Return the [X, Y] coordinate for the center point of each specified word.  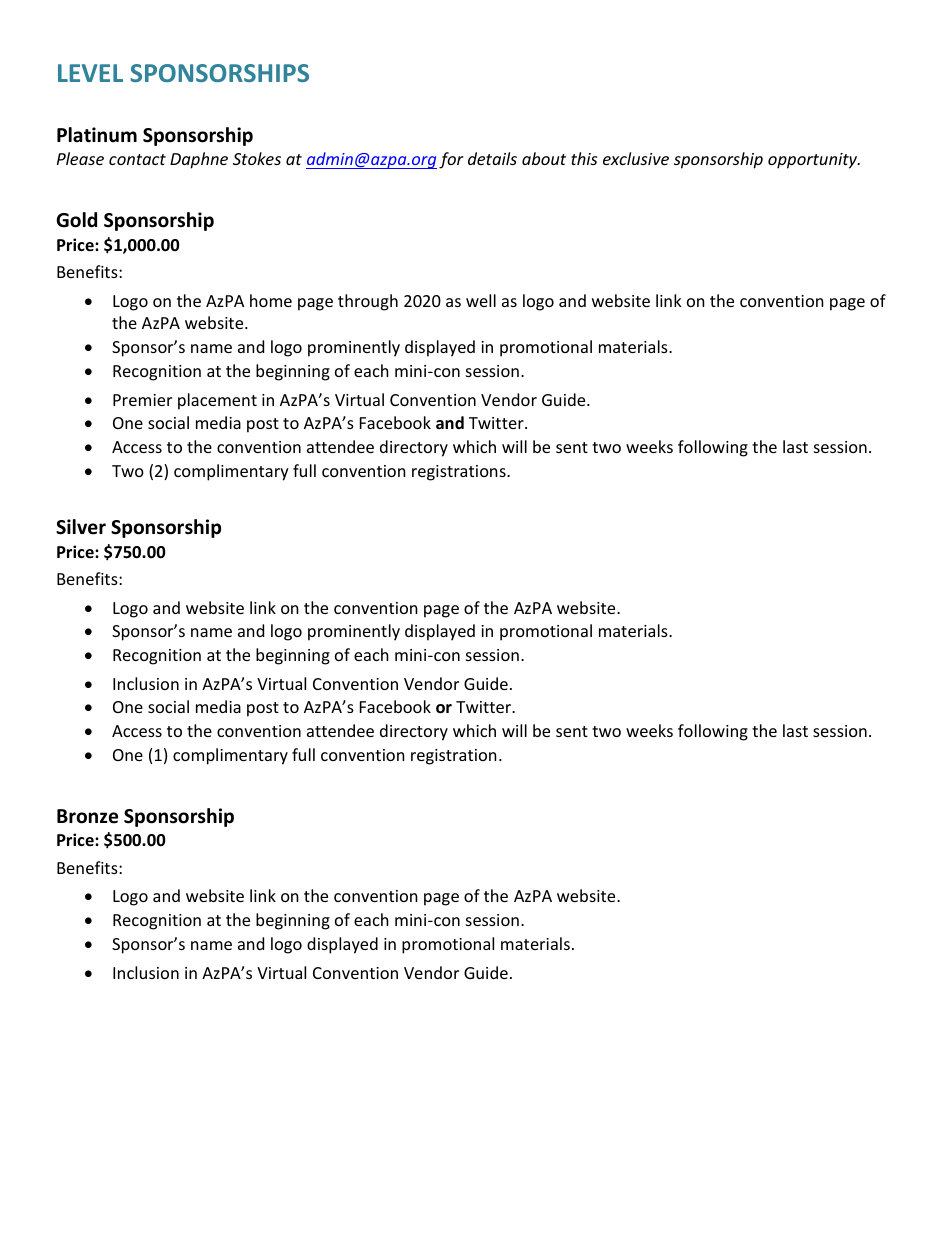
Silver [81, 527]
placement [217, 401]
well [481, 300]
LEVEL [90, 73]
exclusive [636, 158]
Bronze [87, 816]
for [451, 160]
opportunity [814, 161]
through [368, 302]
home [271, 300]
